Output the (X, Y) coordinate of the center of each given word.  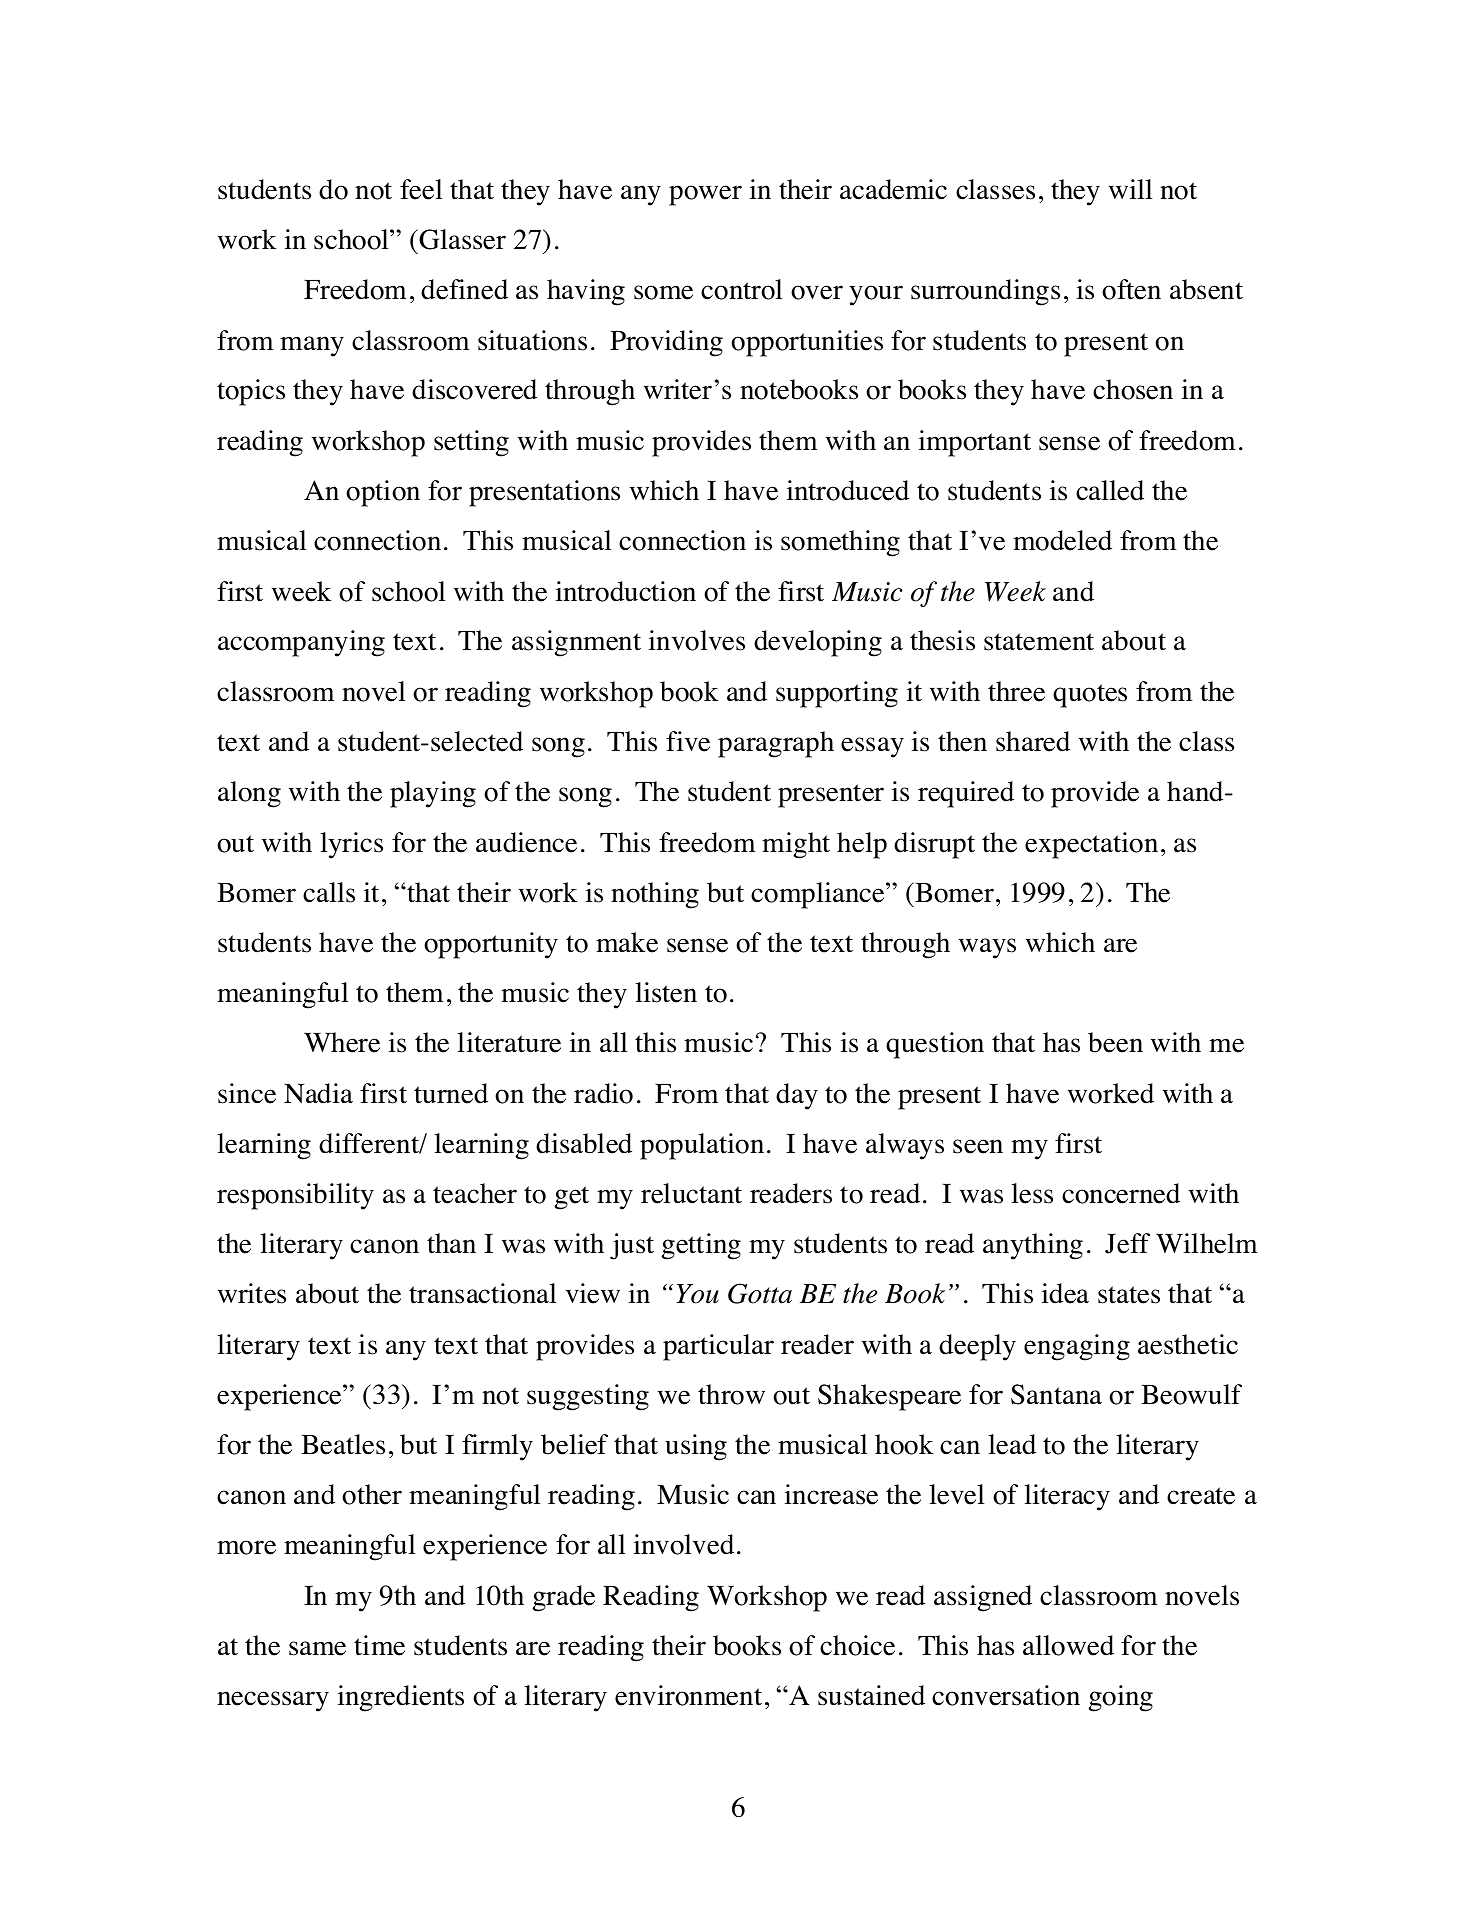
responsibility (295, 1196)
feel (421, 189)
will (1131, 189)
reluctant (691, 1193)
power (705, 195)
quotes (1090, 696)
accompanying (301, 643)
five (688, 741)
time (379, 1645)
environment (688, 1695)
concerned (1121, 1193)
